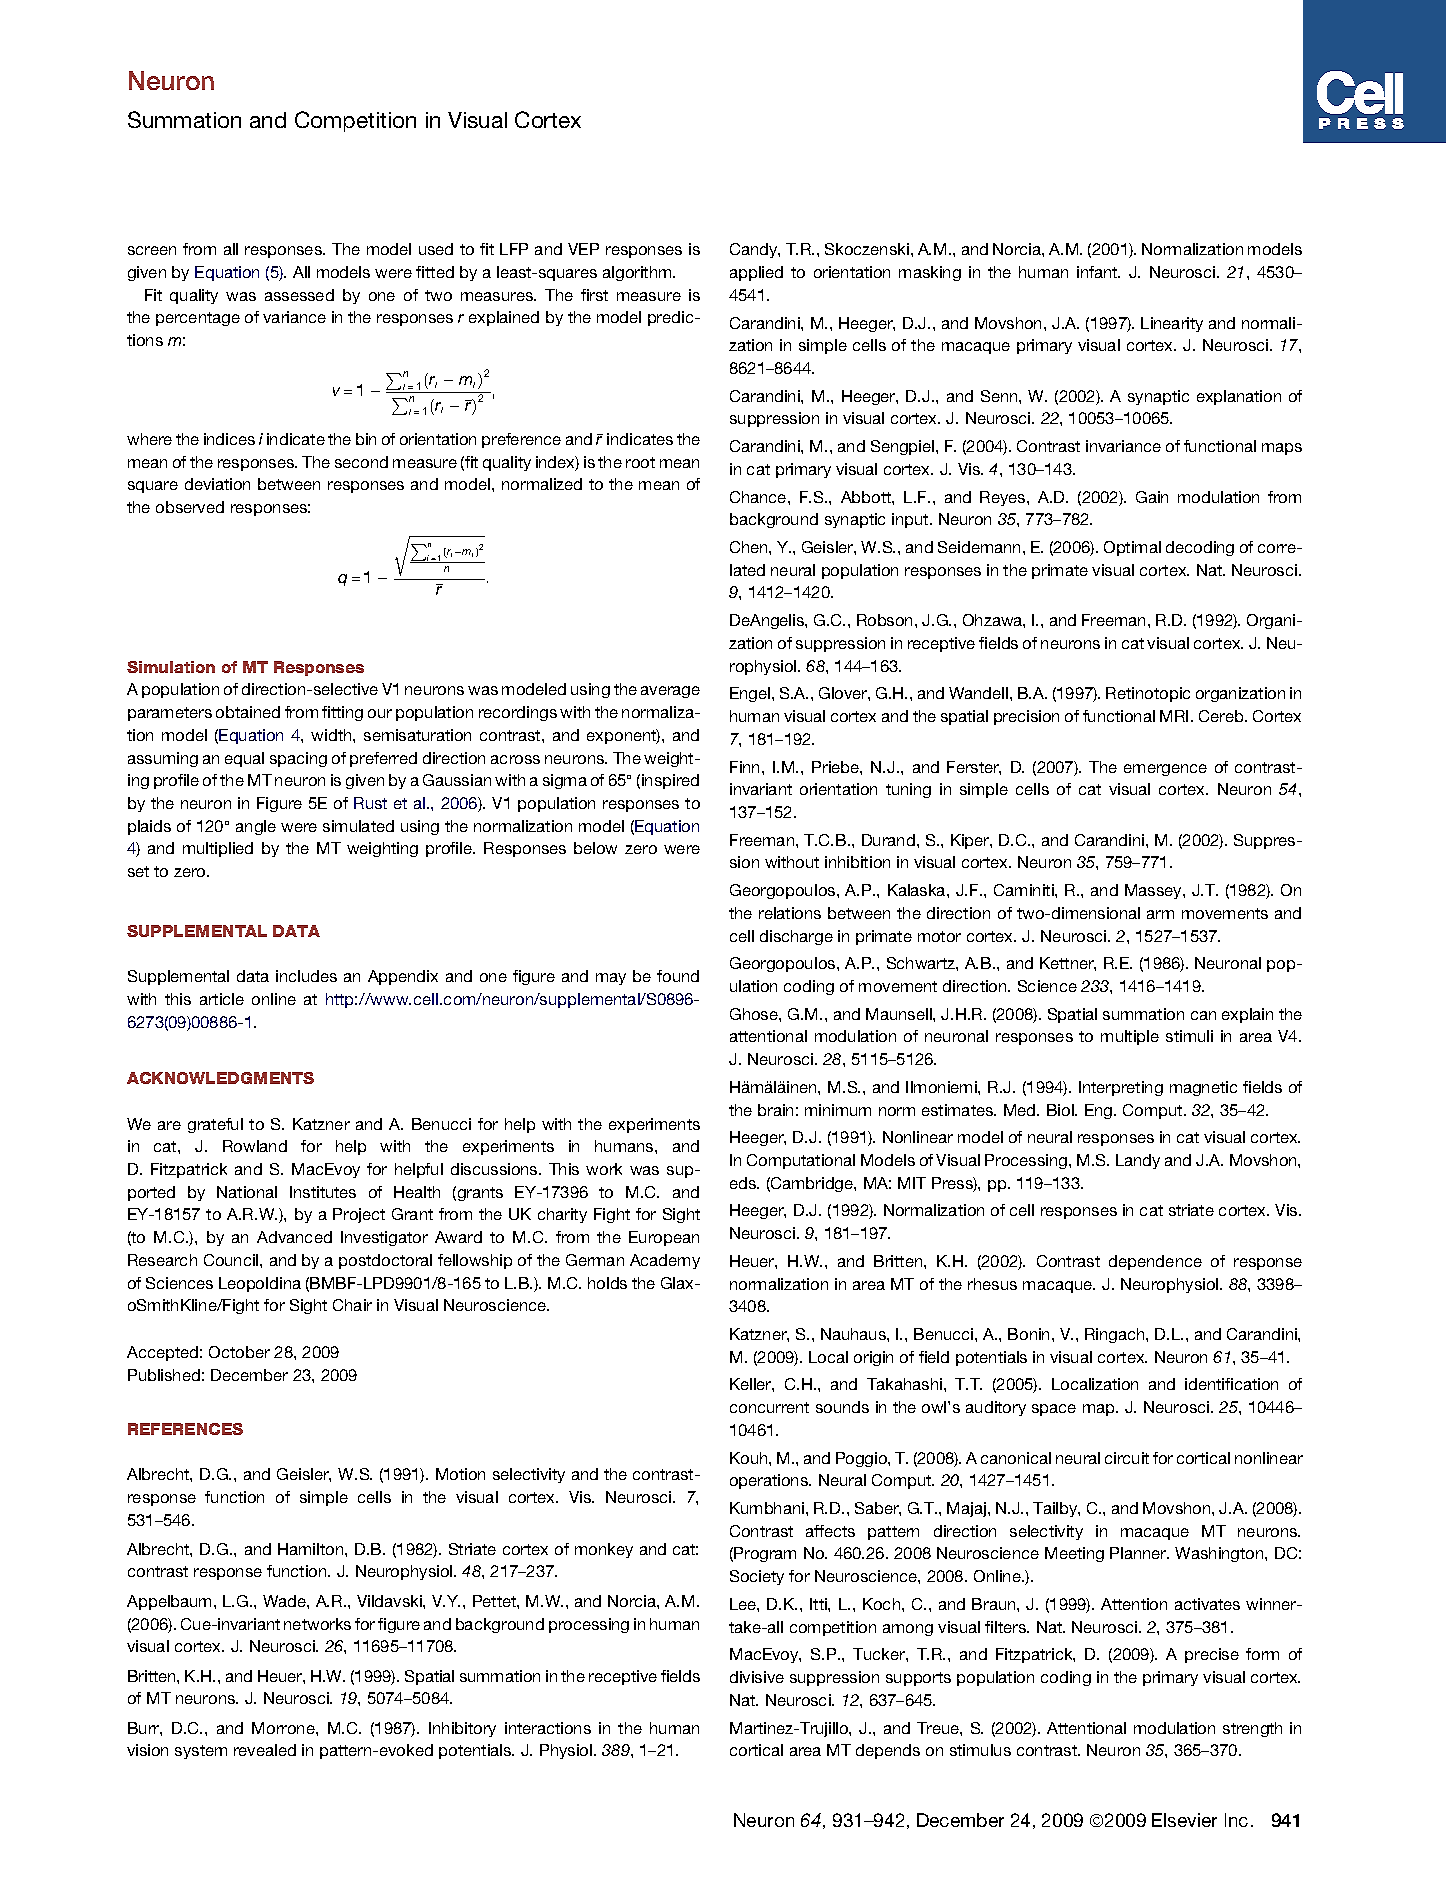  Describe the element at coordinates (1184, 1820) in the screenshot. I see `Elsevier` at that location.
